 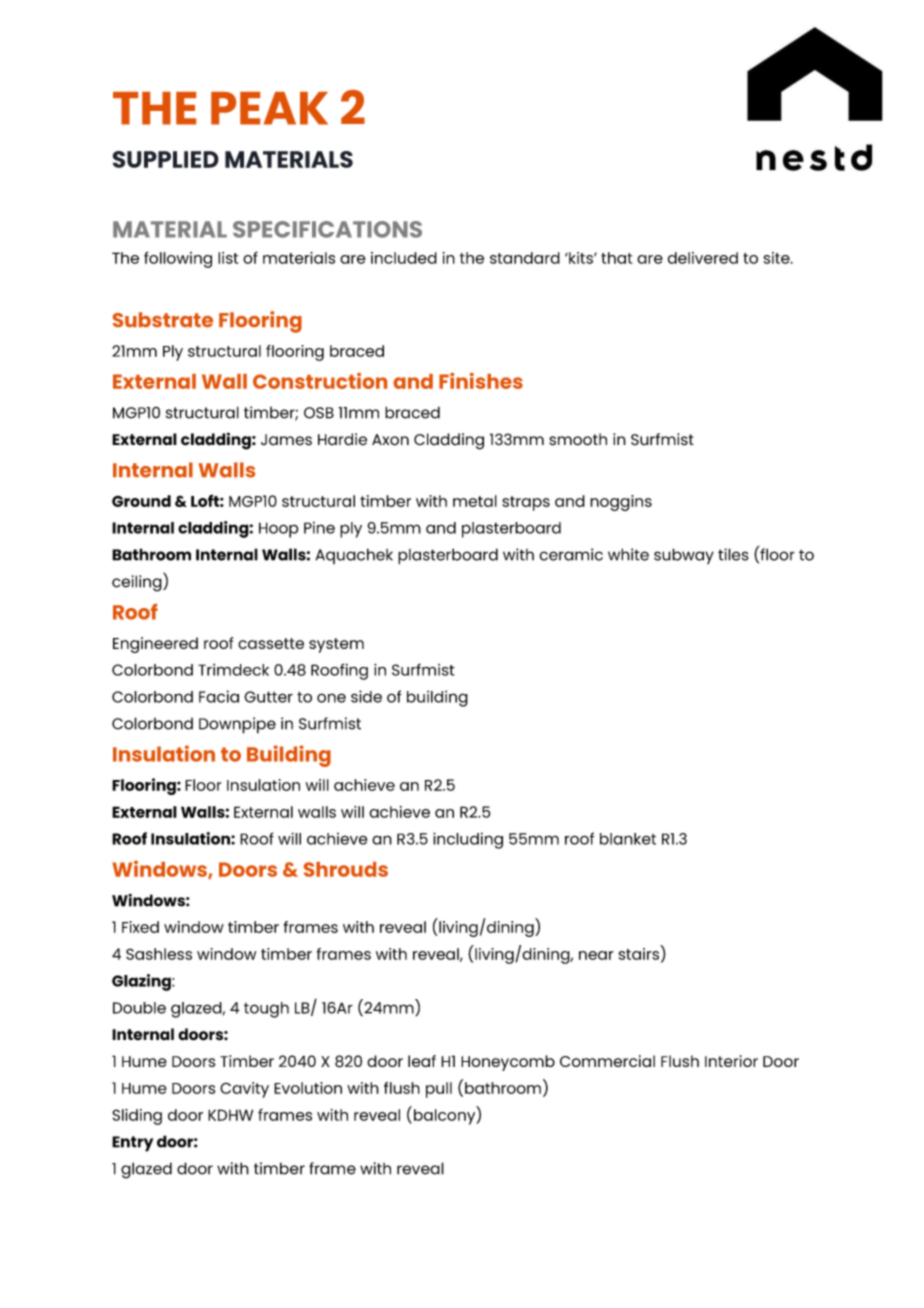 What do you see at coordinates (628, 839) in the screenshot?
I see `blanket` at bounding box center [628, 839].
